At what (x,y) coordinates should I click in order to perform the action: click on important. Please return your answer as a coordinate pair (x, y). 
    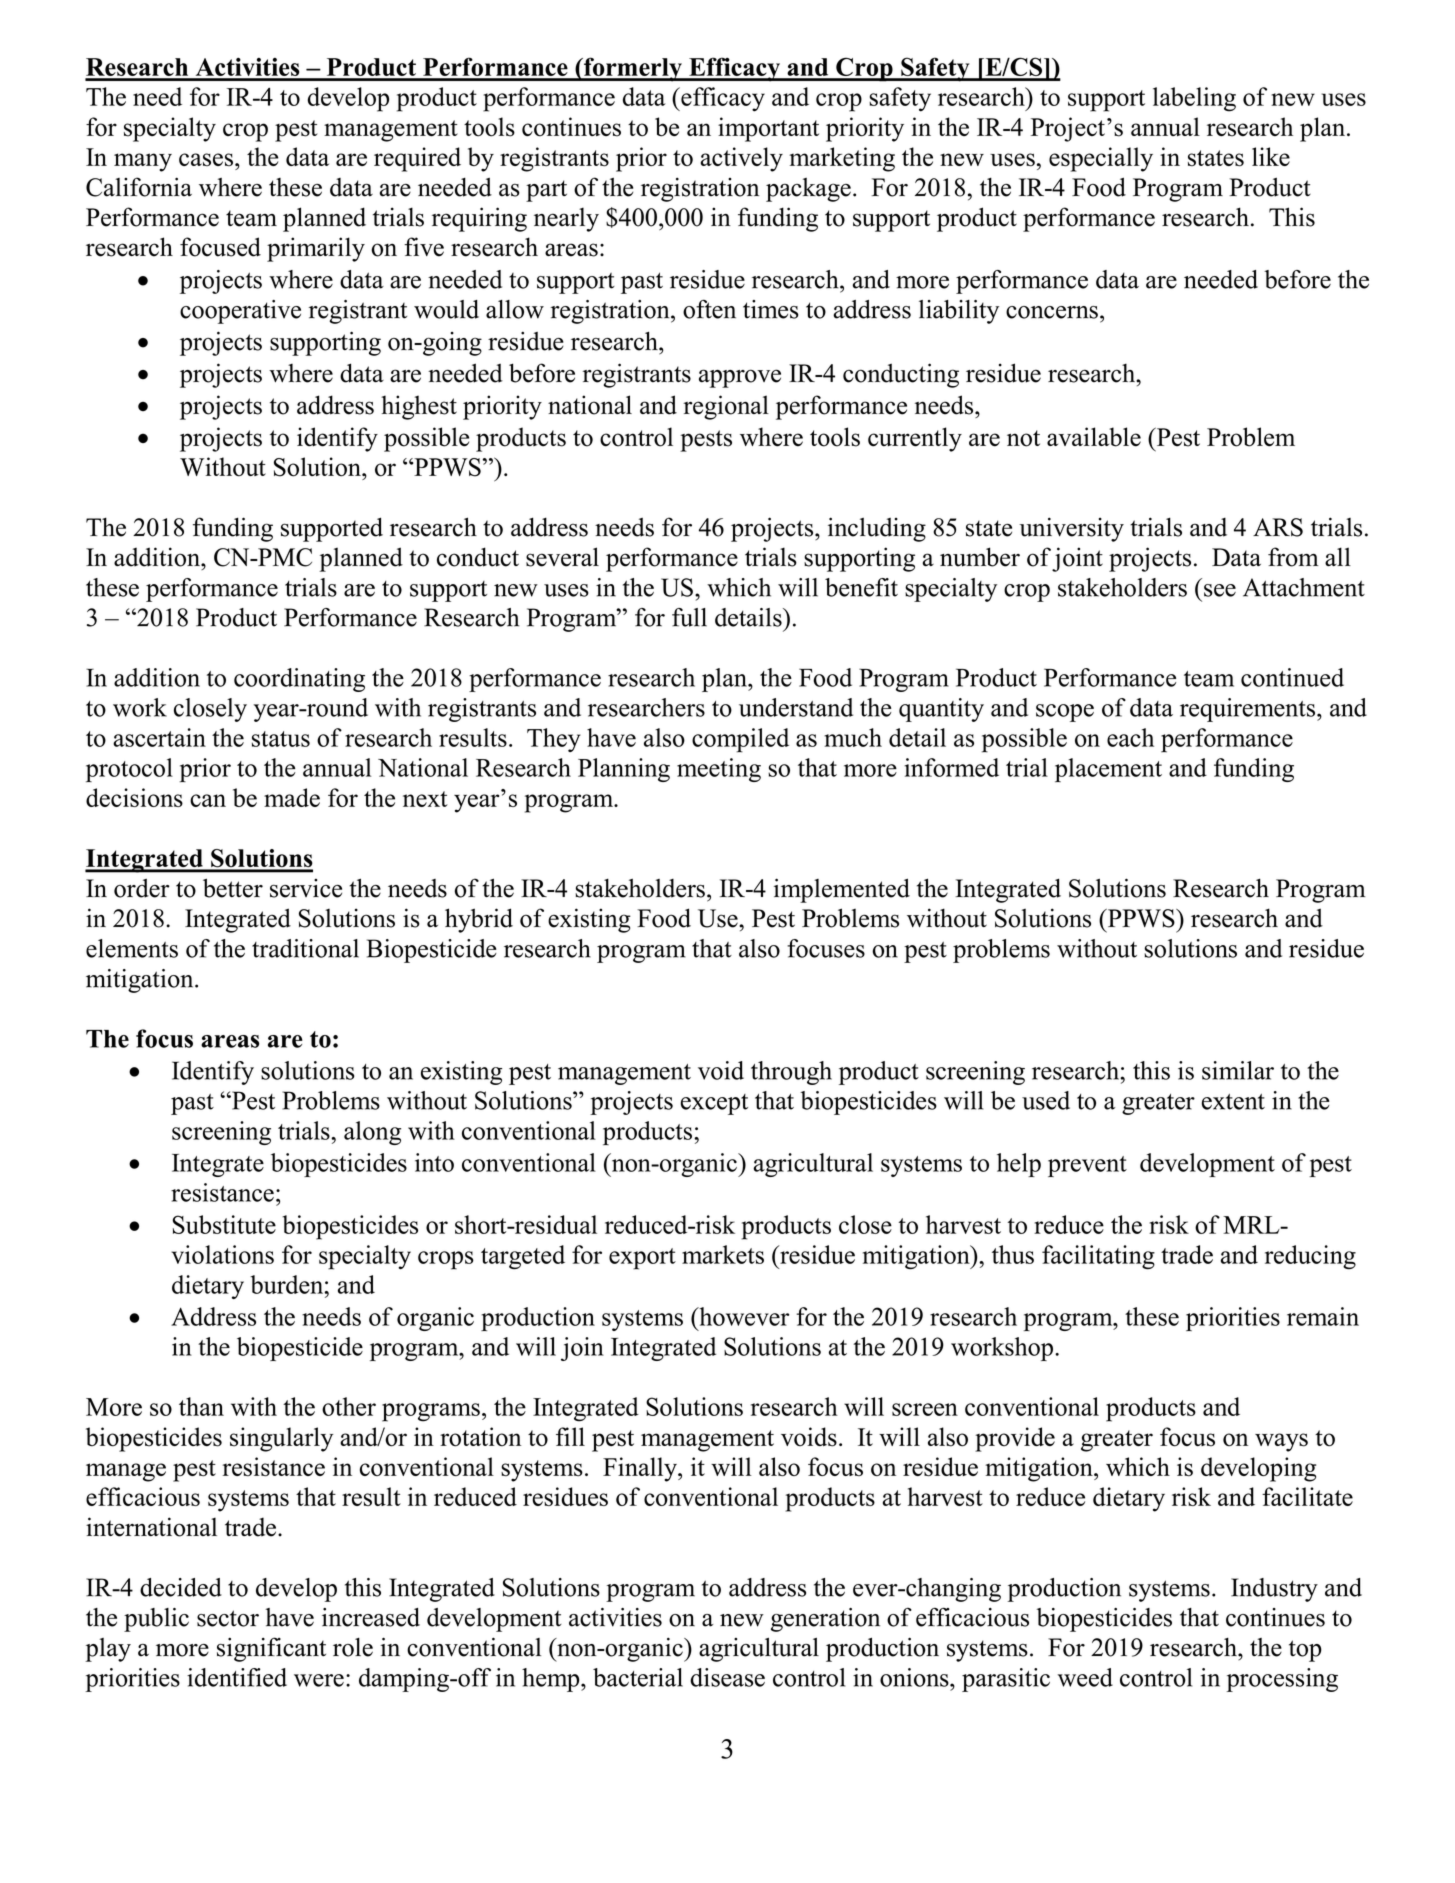
    Looking at the image, I should click on (768, 129).
